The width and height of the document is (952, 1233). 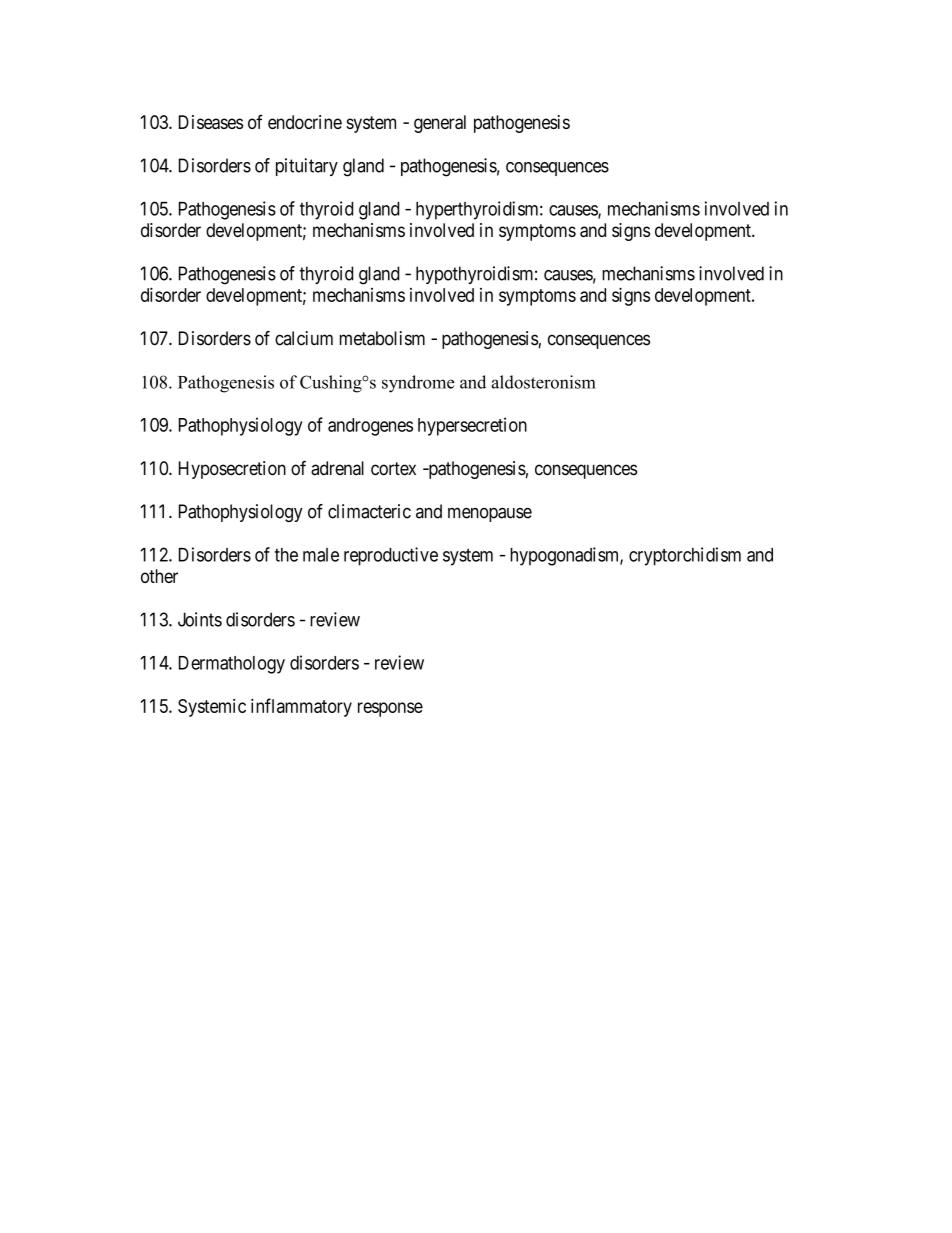 What do you see at coordinates (393, 469) in the document?
I see `cortex` at bounding box center [393, 469].
